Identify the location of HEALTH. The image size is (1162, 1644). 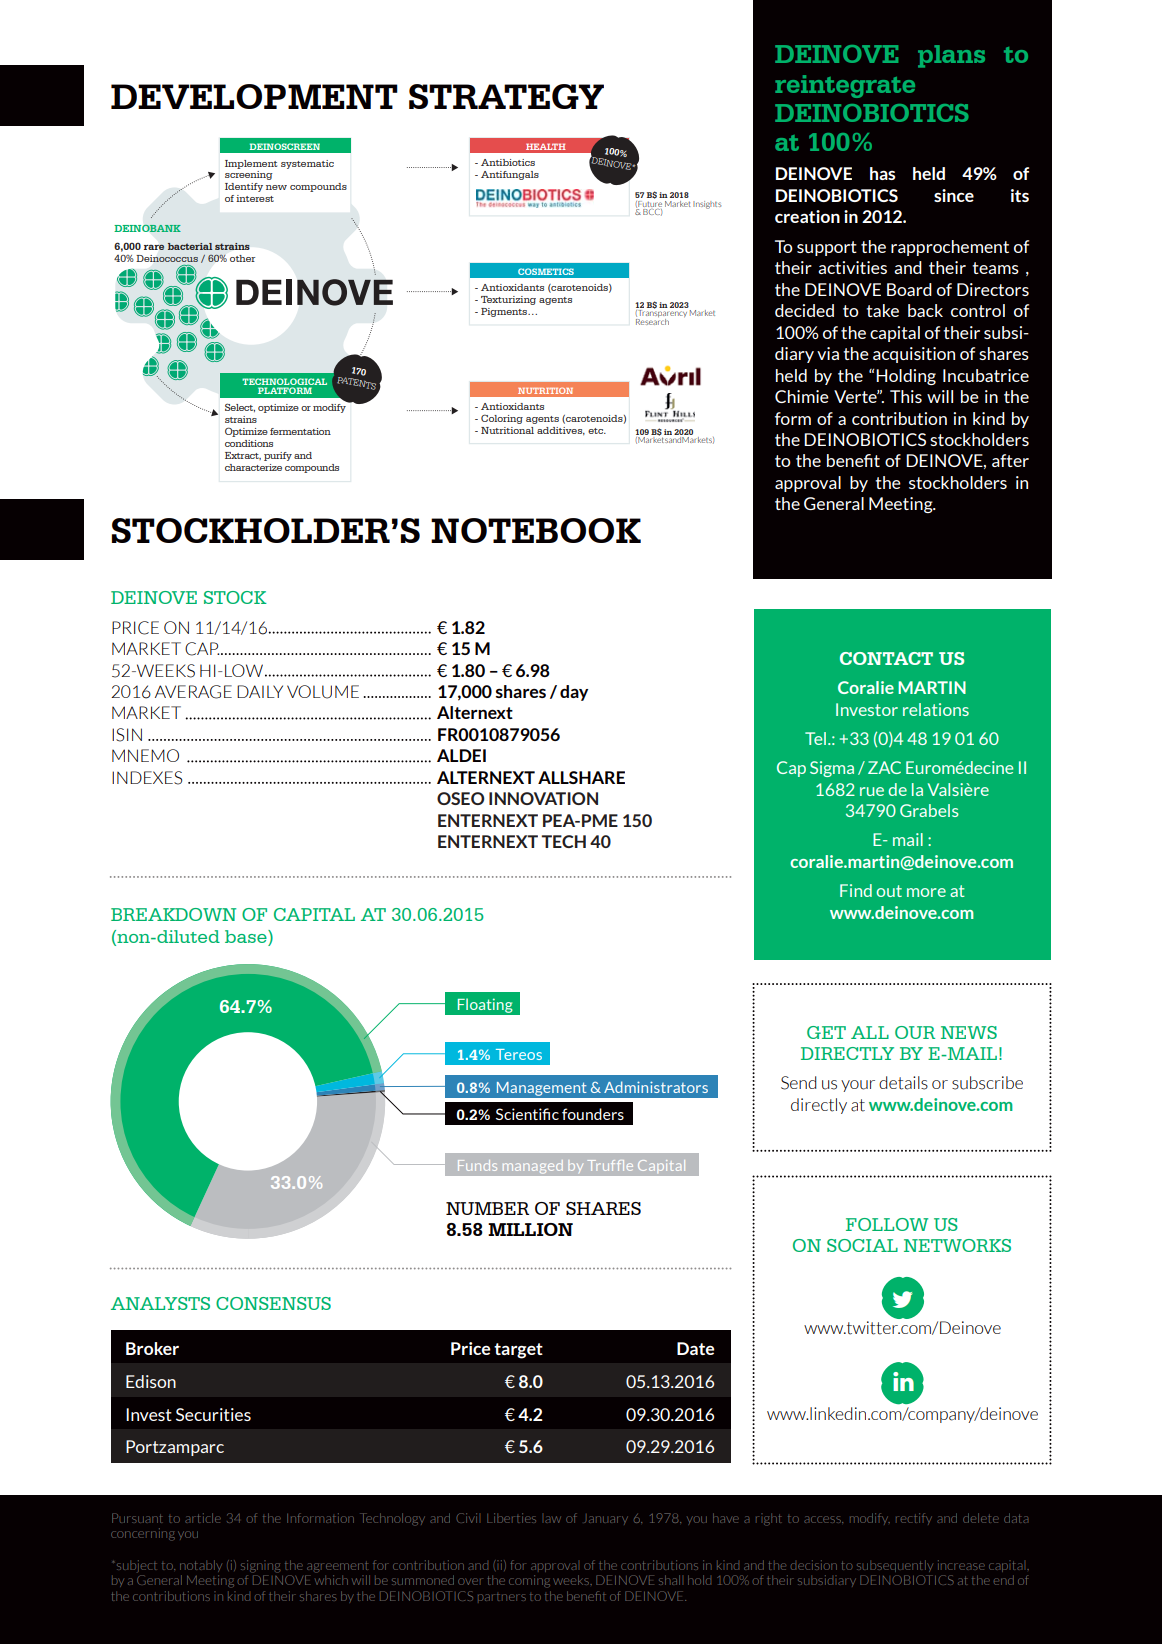
(546, 146).
